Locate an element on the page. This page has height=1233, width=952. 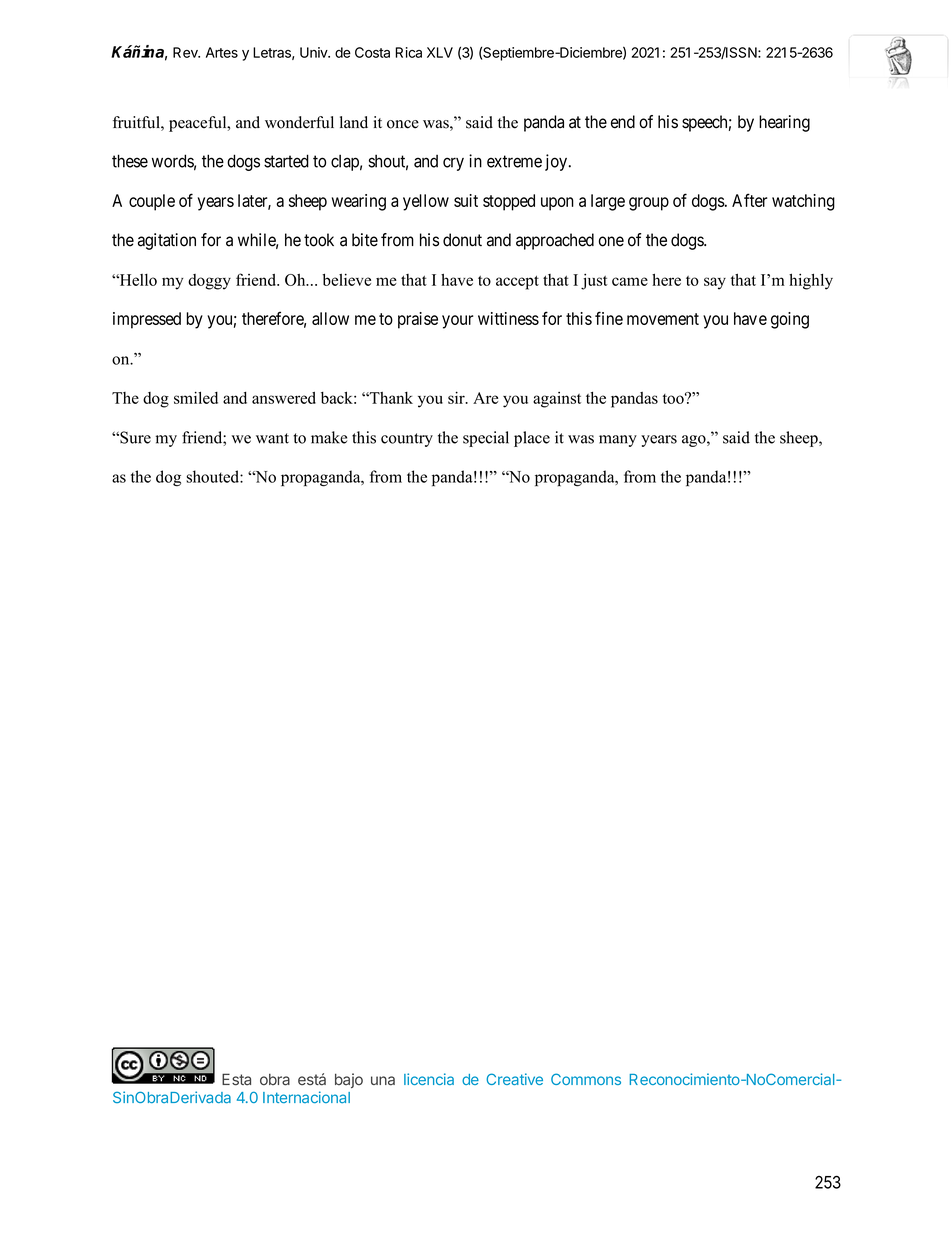
Artes is located at coordinates (222, 52).
